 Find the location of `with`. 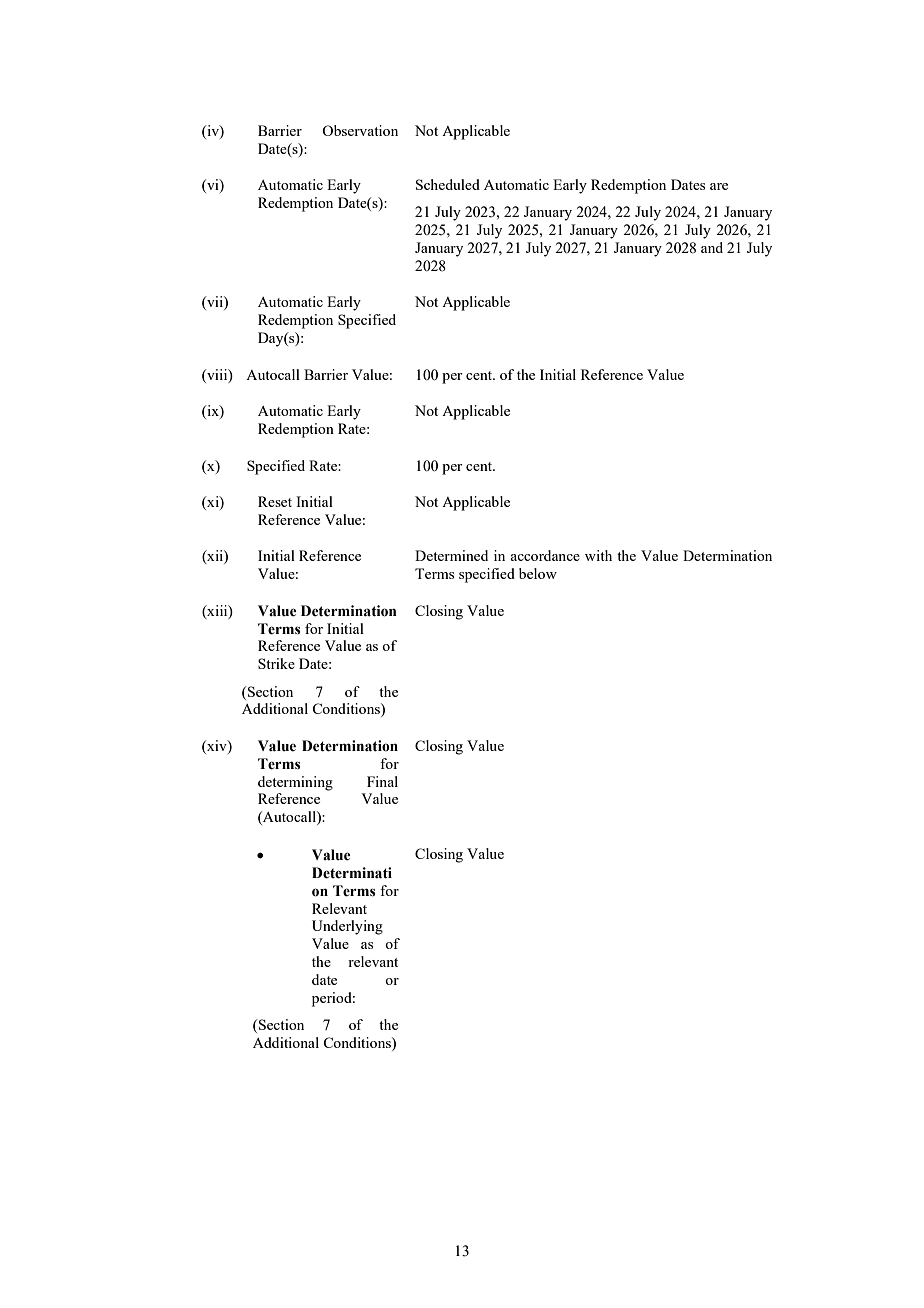

with is located at coordinates (598, 555).
